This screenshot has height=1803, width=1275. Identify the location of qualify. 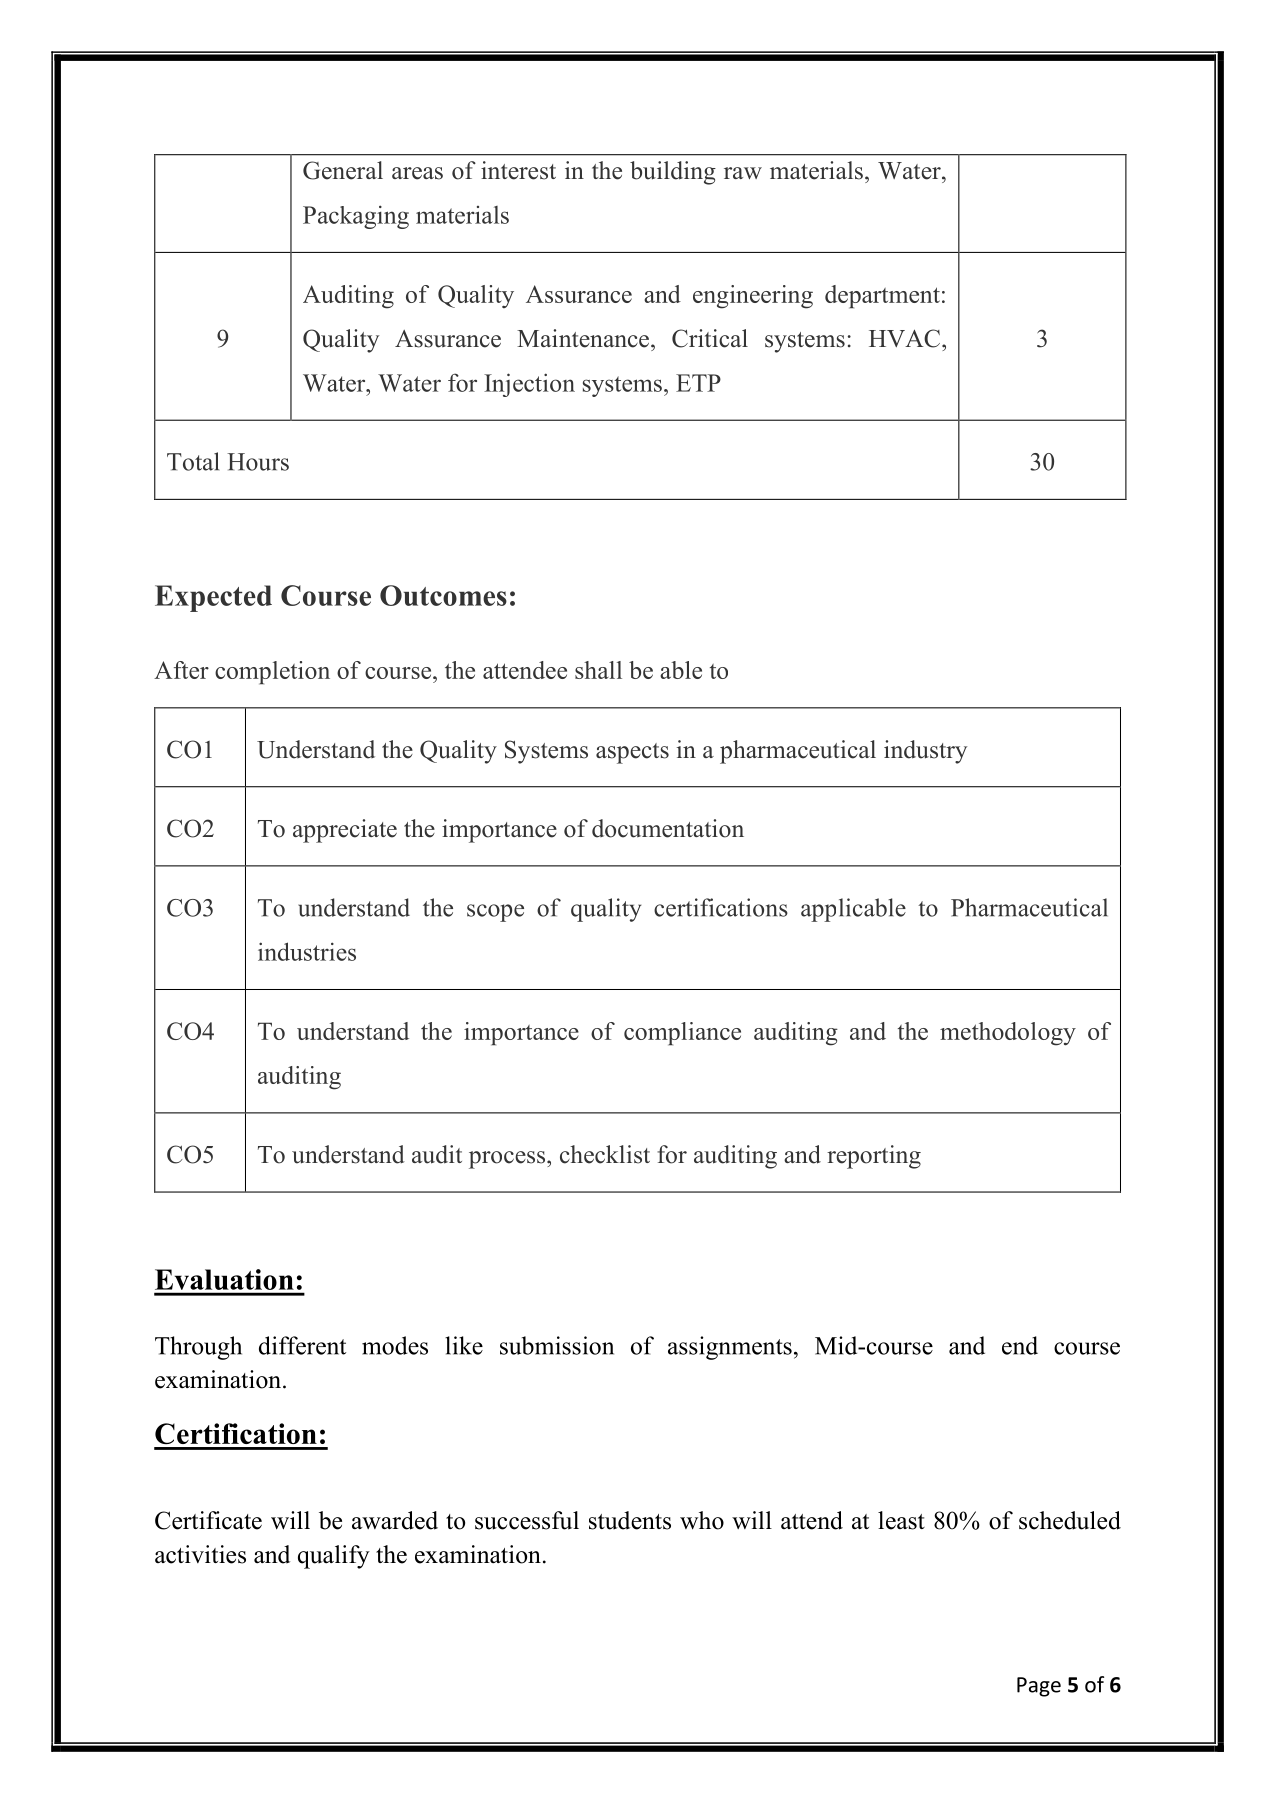
(334, 1557).
